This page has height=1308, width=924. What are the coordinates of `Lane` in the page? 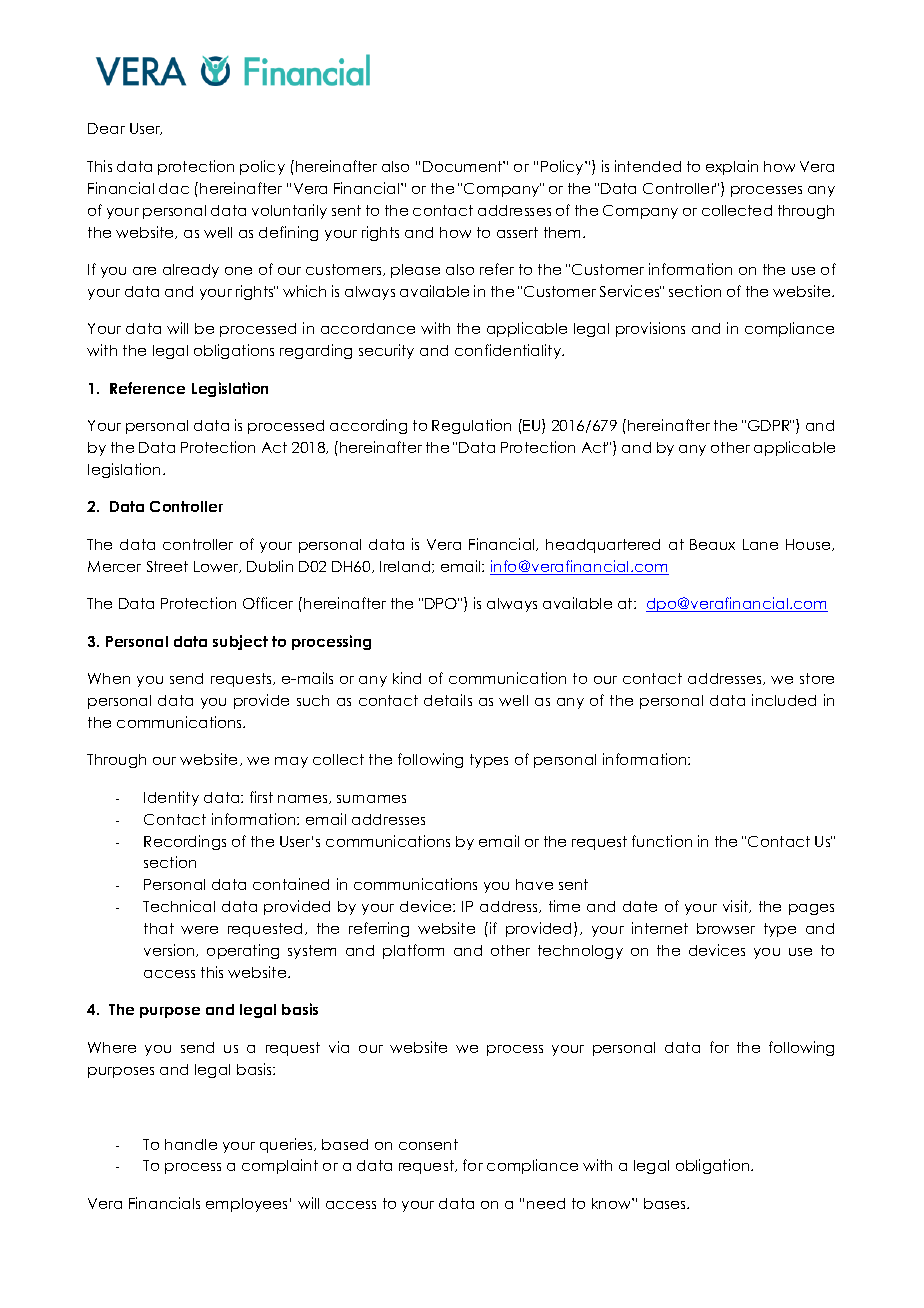 It's located at (760, 544).
